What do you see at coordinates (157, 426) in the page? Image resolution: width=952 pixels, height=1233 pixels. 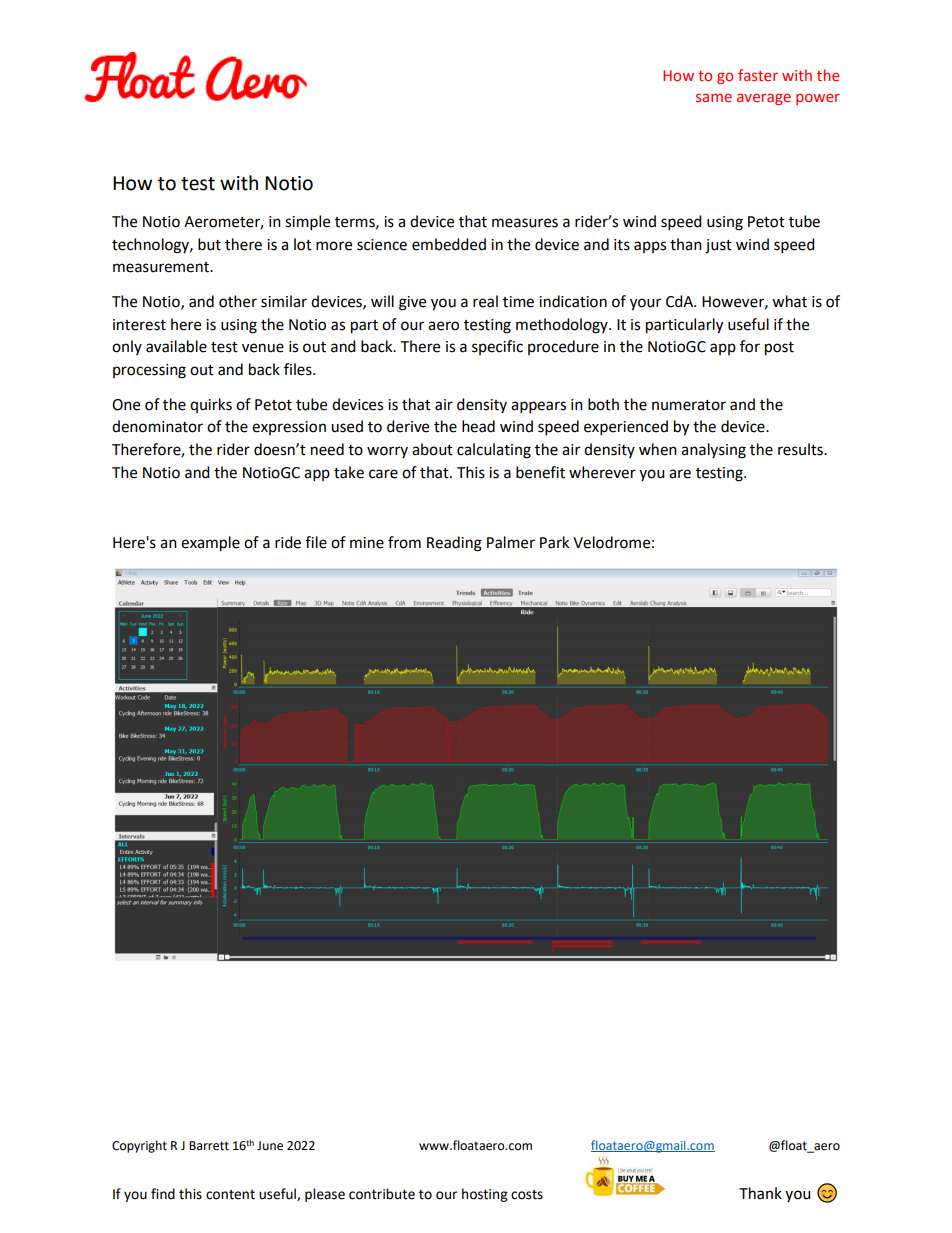 I see `denominator` at bounding box center [157, 426].
